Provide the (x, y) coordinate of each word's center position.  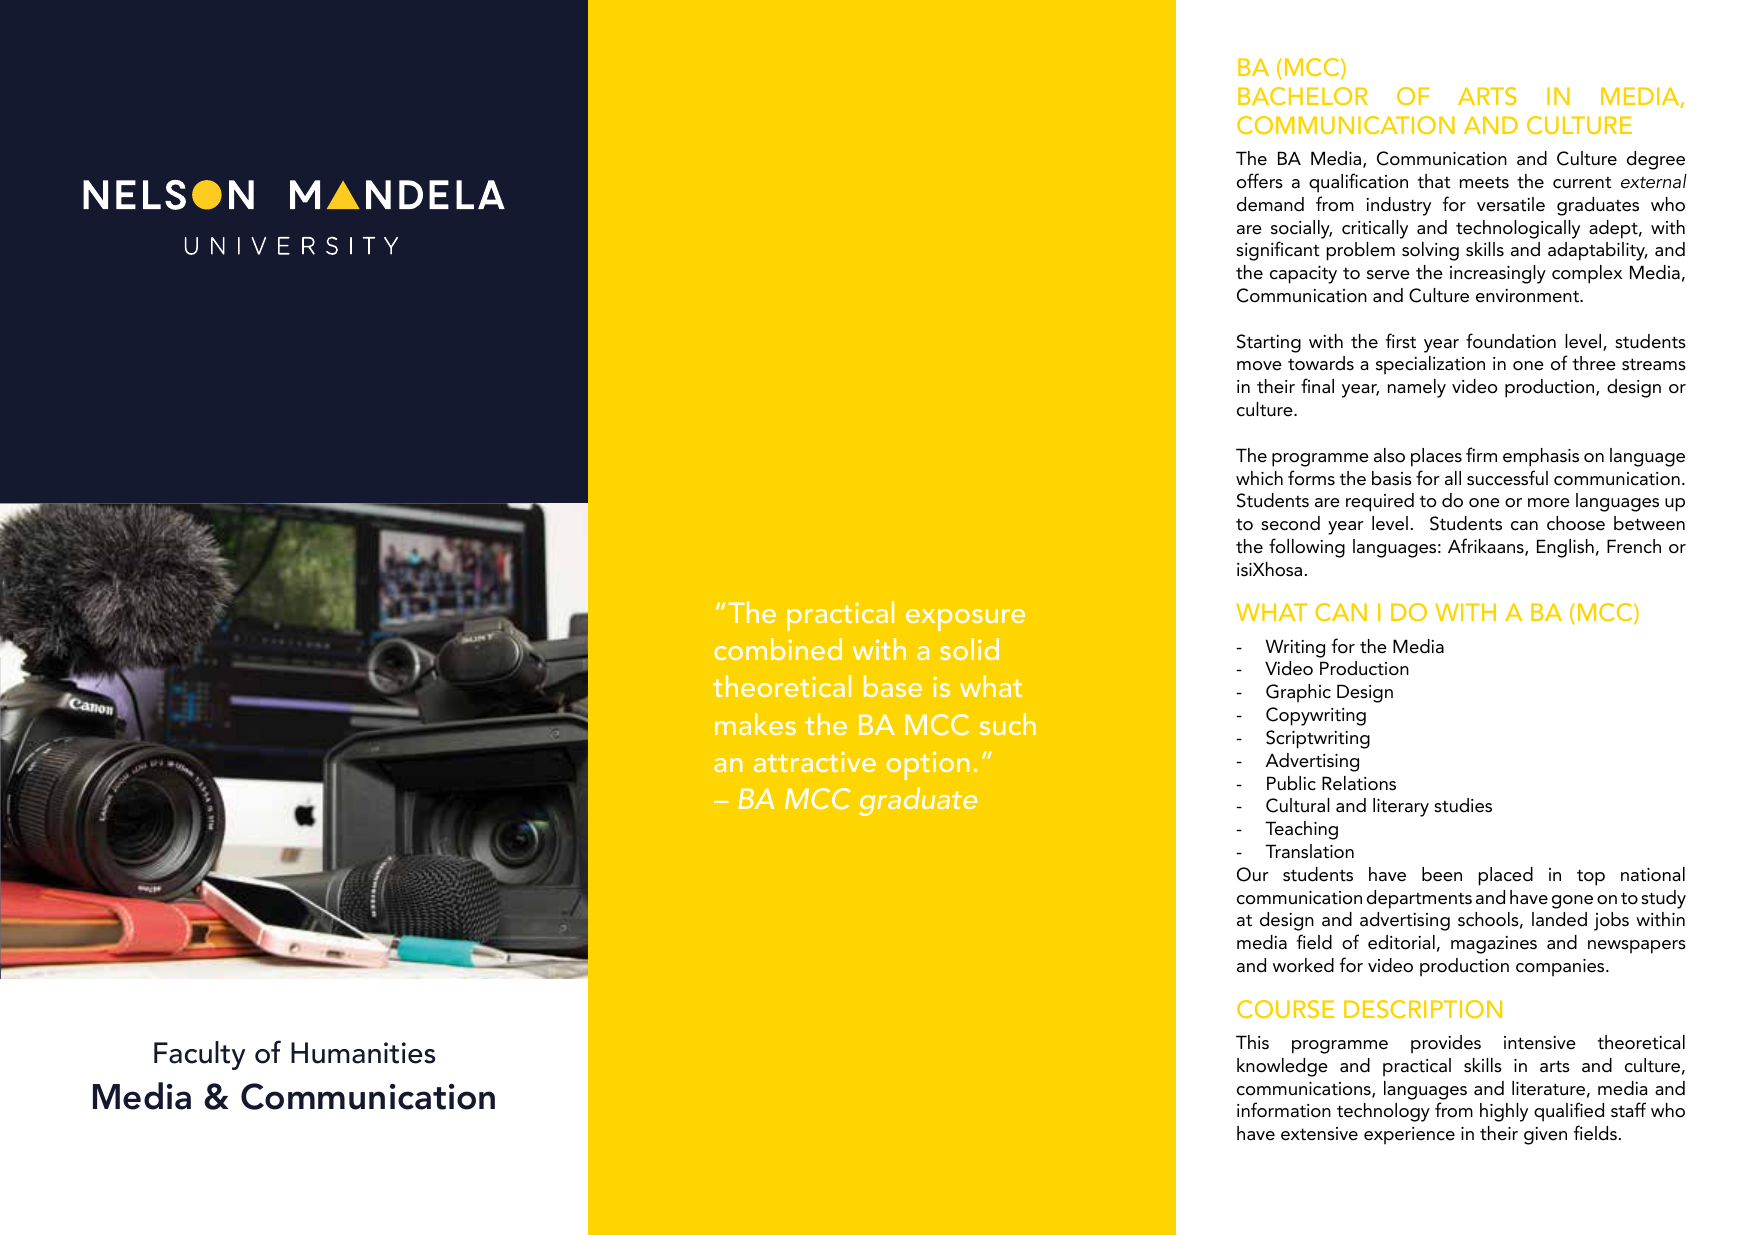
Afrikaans (1487, 547)
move (1259, 366)
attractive (815, 761)
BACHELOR (1303, 96)
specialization (1430, 365)
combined (778, 649)
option (928, 765)
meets (1484, 183)
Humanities (363, 1053)
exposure (965, 620)
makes (755, 724)
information (1284, 1110)
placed (1506, 876)
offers (1260, 181)
